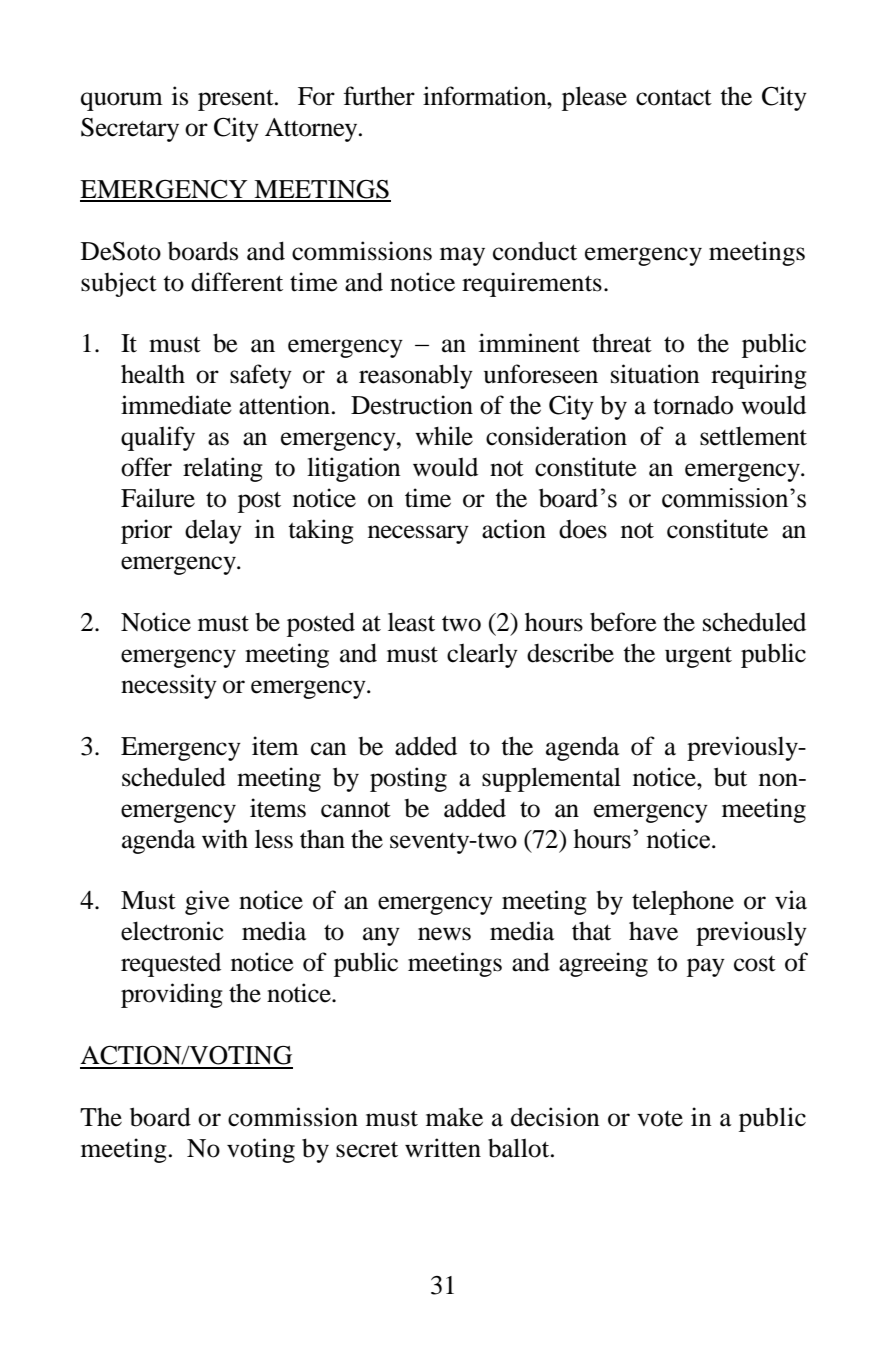 The image size is (887, 1372). What do you see at coordinates (379, 96) in the page?
I see `further` at bounding box center [379, 96].
